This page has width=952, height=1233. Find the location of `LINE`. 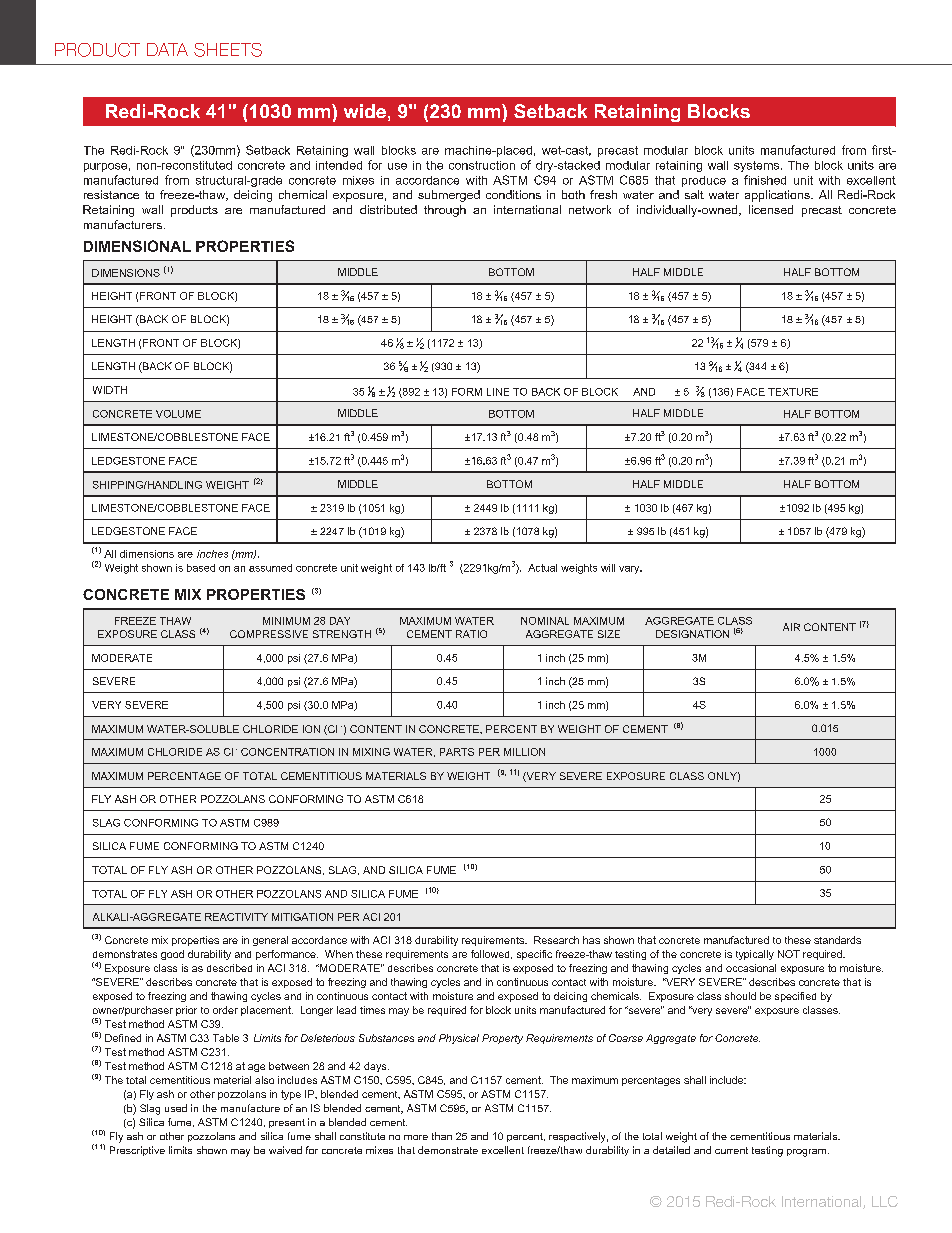

LINE is located at coordinates (498, 392).
